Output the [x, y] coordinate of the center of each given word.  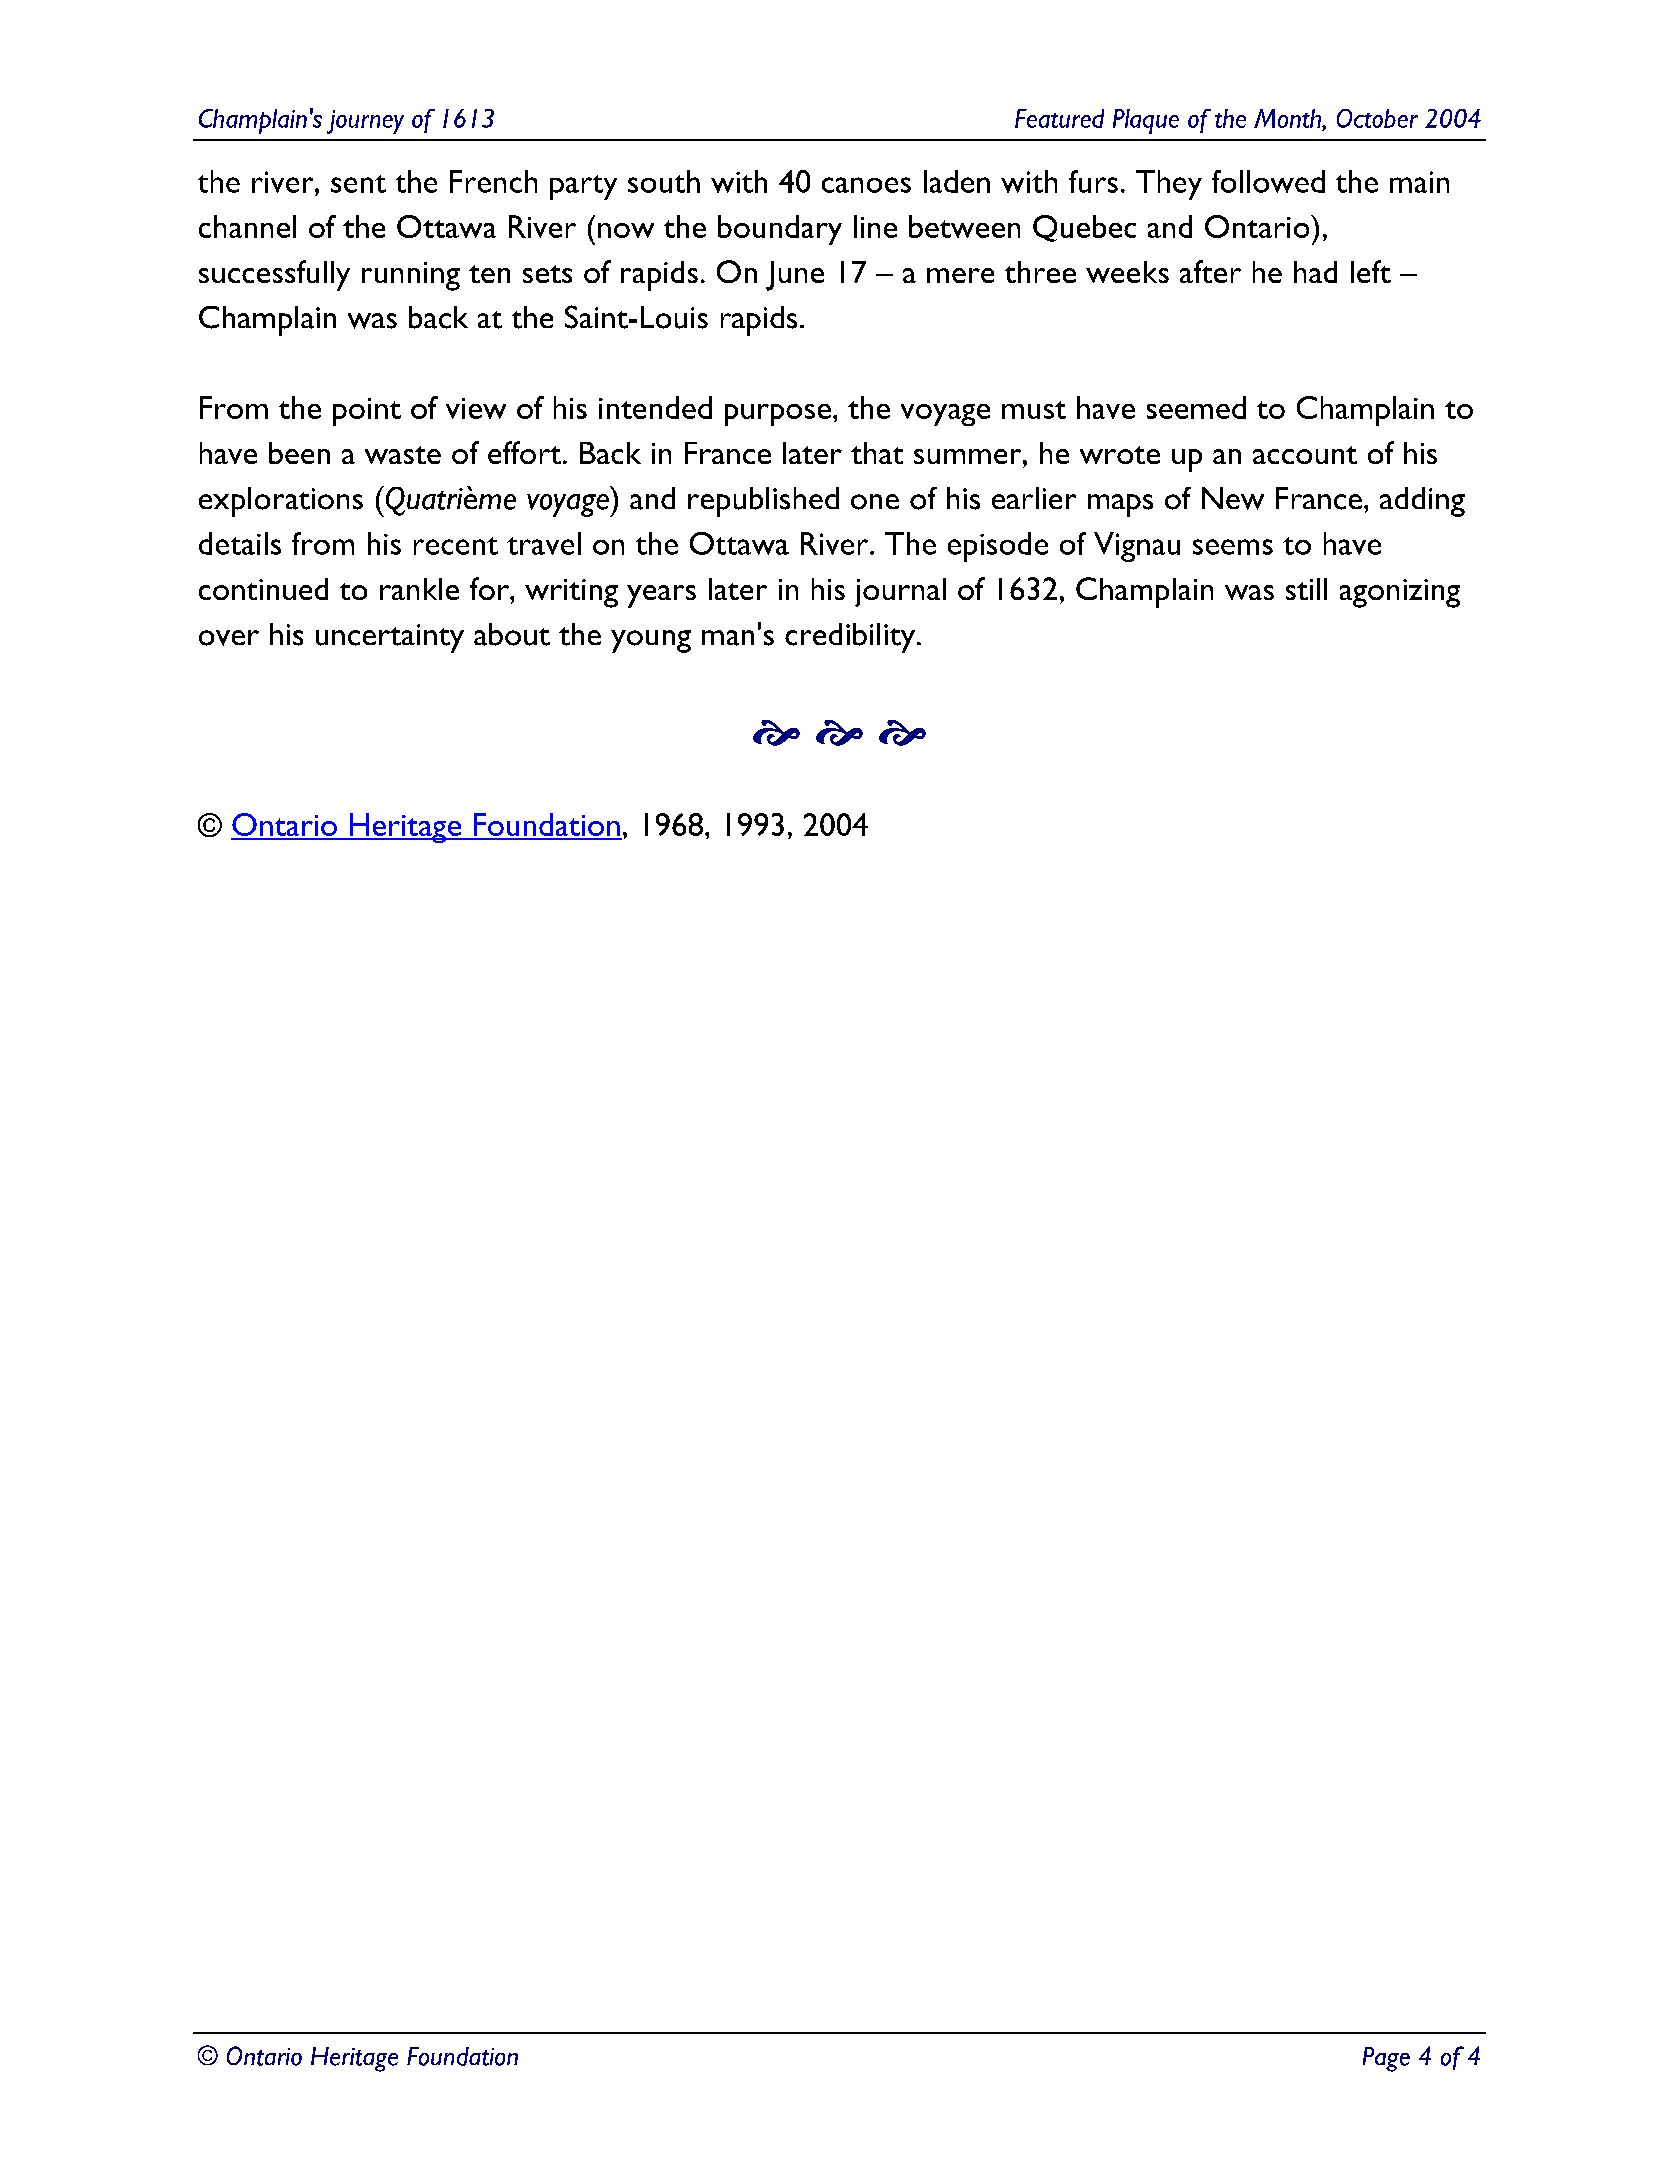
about [512, 634]
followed [1268, 181]
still [1306, 589]
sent [358, 184]
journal [900, 592]
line [875, 226]
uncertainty [390, 638]
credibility [851, 638]
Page [1386, 2059]
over [229, 638]
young [651, 641]
